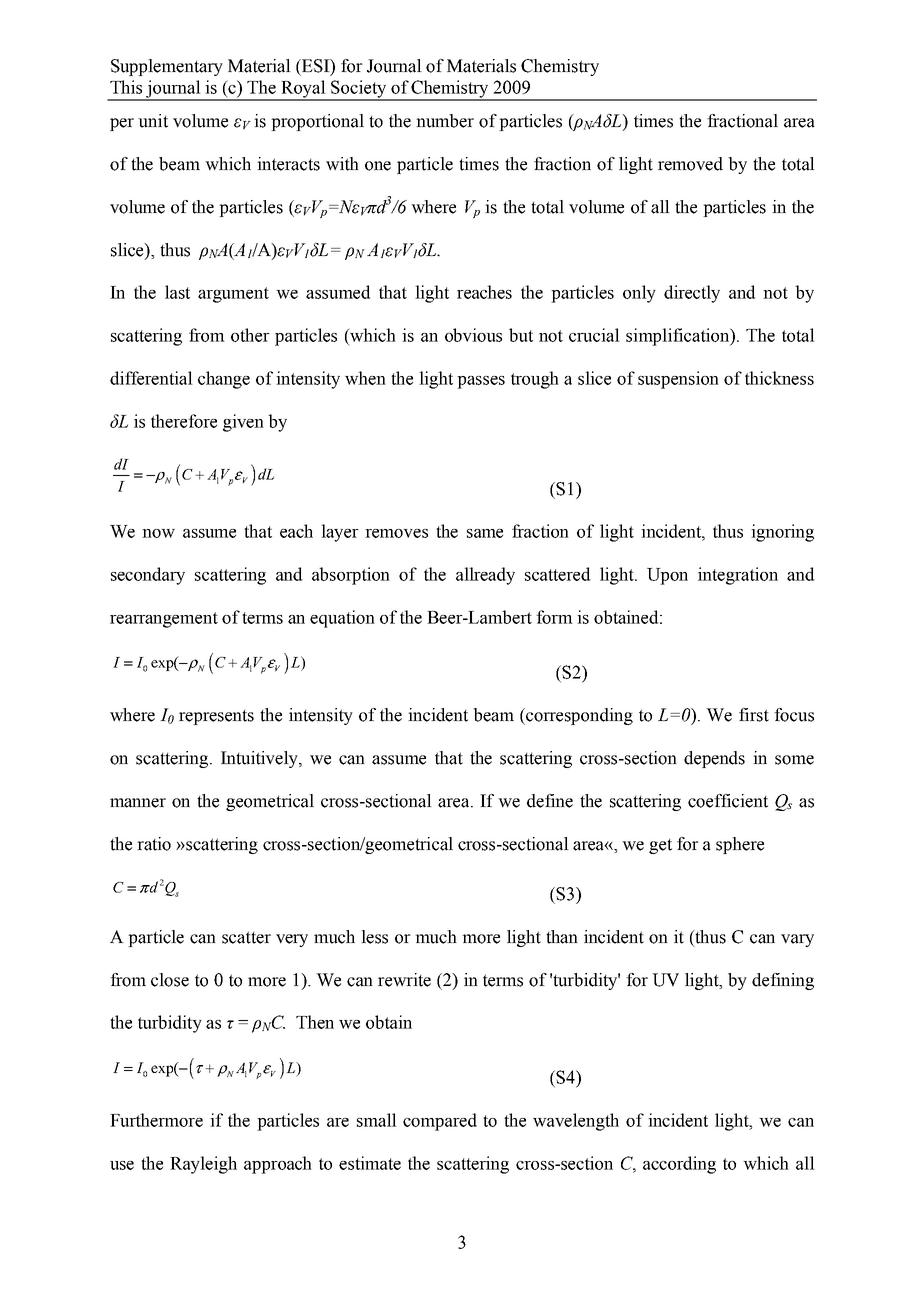 Image resolution: width=924 pixels, height=1308 pixels. Describe the element at coordinates (667, 576) in the image. I see `Upon` at that location.
